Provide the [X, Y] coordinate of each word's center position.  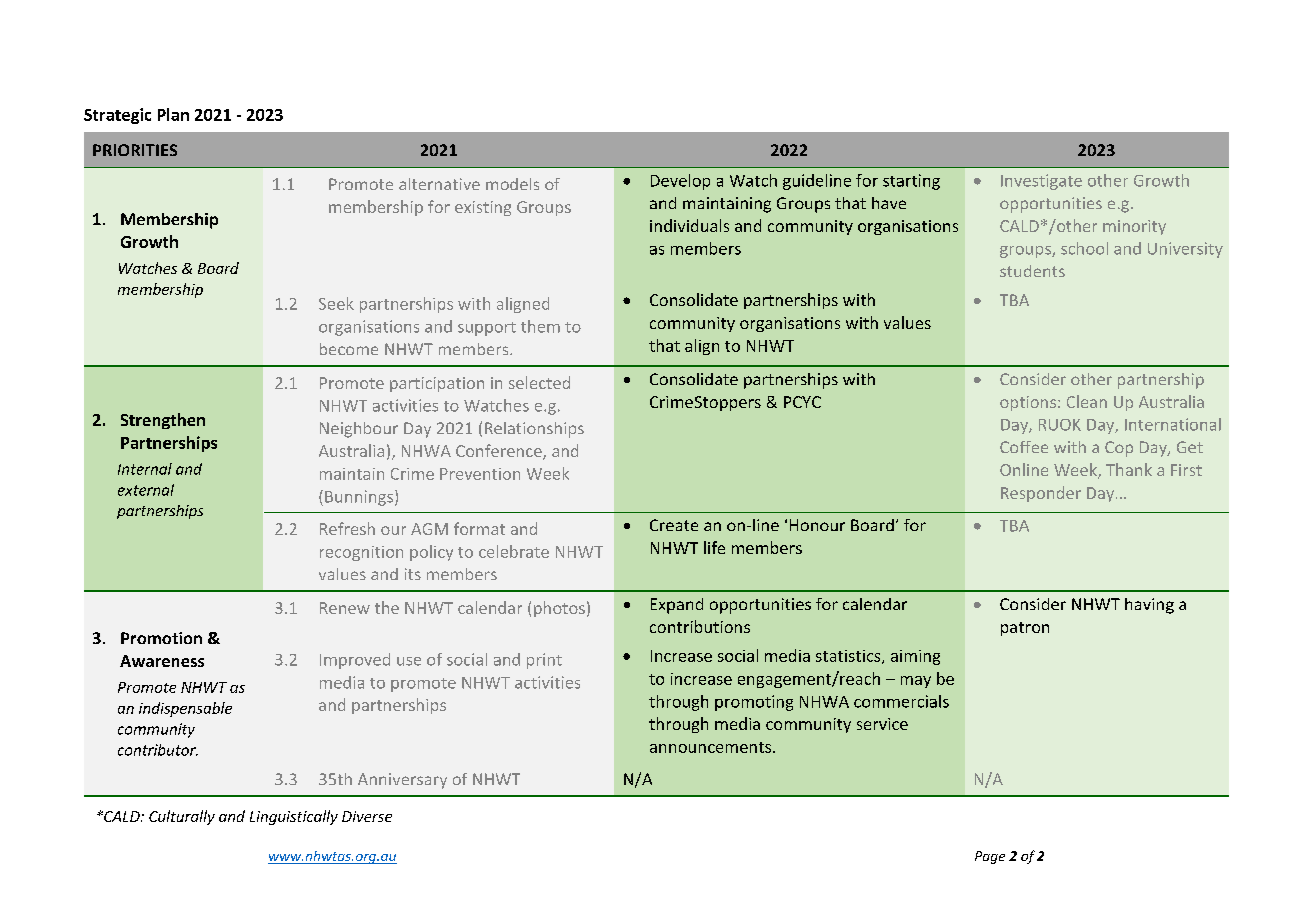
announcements [712, 747]
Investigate [1041, 182]
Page [990, 857]
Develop [680, 182]
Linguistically [294, 817]
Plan [173, 114]
